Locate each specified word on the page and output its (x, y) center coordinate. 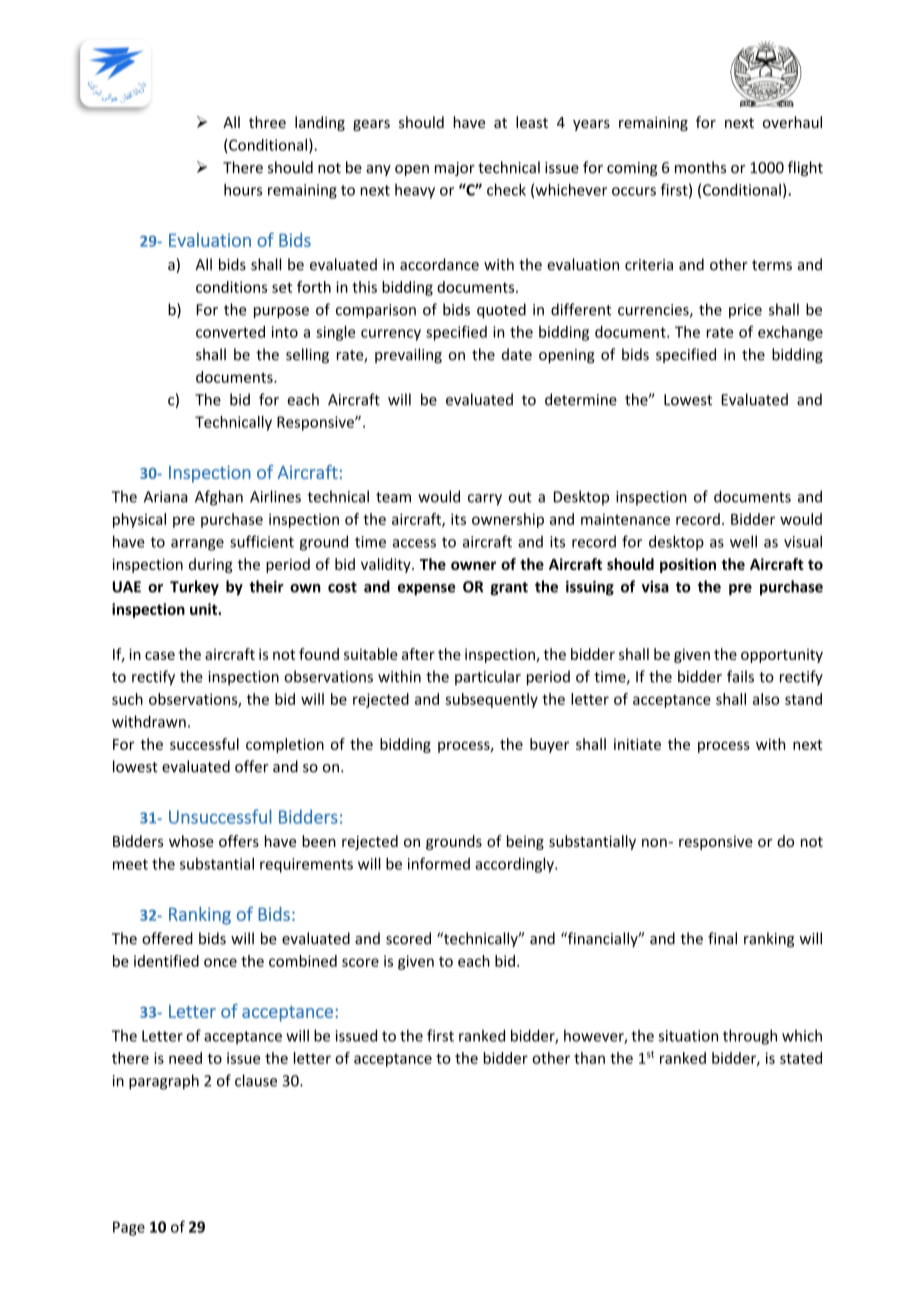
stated (801, 1058)
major (455, 169)
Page (129, 1228)
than (589, 1058)
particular (488, 677)
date (517, 354)
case (160, 655)
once (220, 962)
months (700, 167)
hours (243, 189)
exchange (790, 333)
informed (439, 863)
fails (740, 676)
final (722, 938)
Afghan (219, 498)
